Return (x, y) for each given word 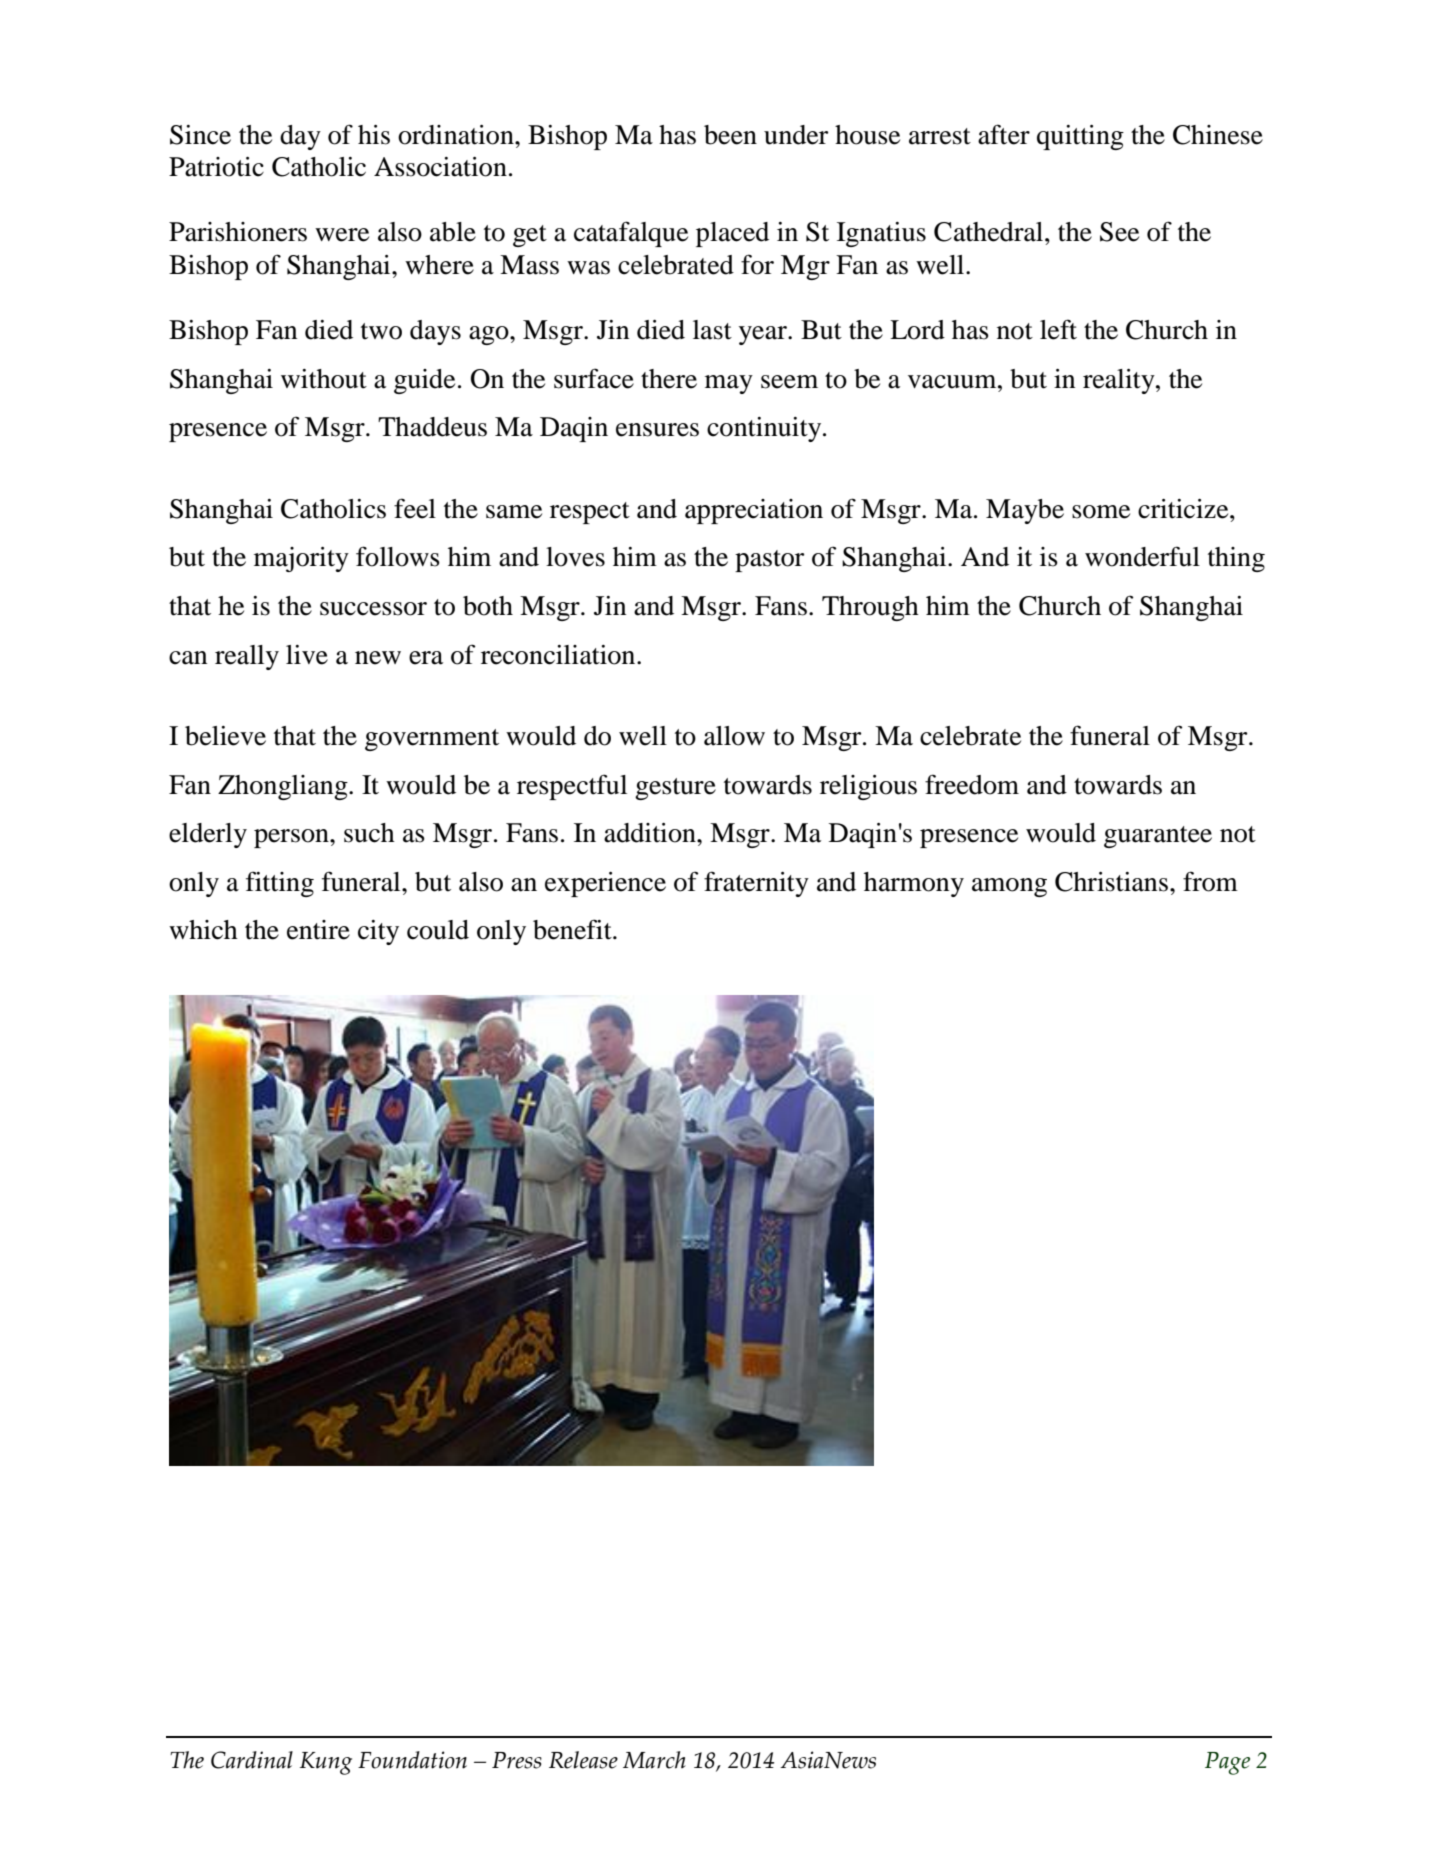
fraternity (756, 884)
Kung (326, 1763)
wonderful (1142, 556)
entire (318, 930)
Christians (1111, 882)
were (342, 235)
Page (1227, 1763)
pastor (769, 561)
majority (301, 559)
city (378, 932)
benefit (573, 929)
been (730, 135)
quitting (1080, 137)
